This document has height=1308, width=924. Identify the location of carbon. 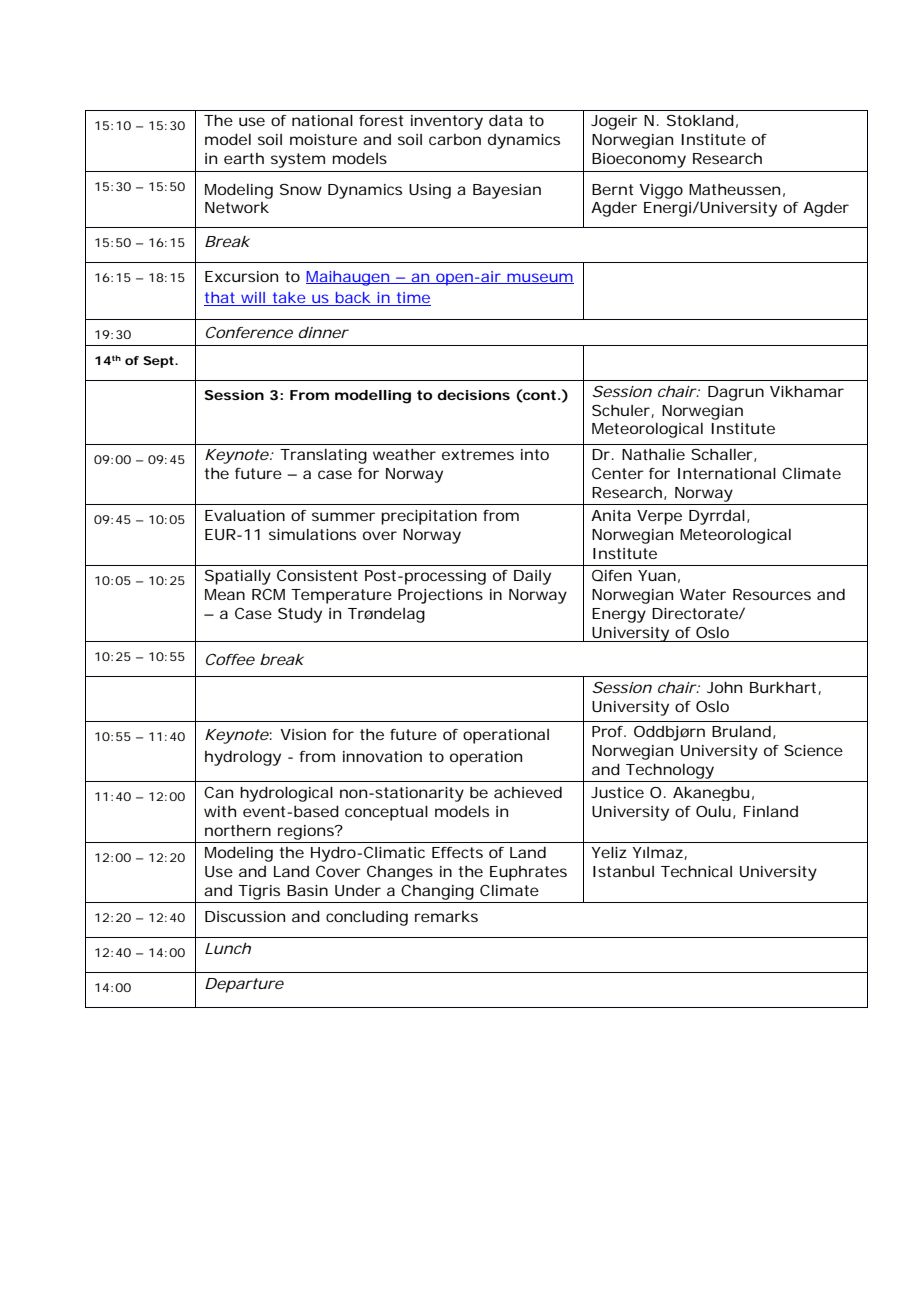
(455, 139).
